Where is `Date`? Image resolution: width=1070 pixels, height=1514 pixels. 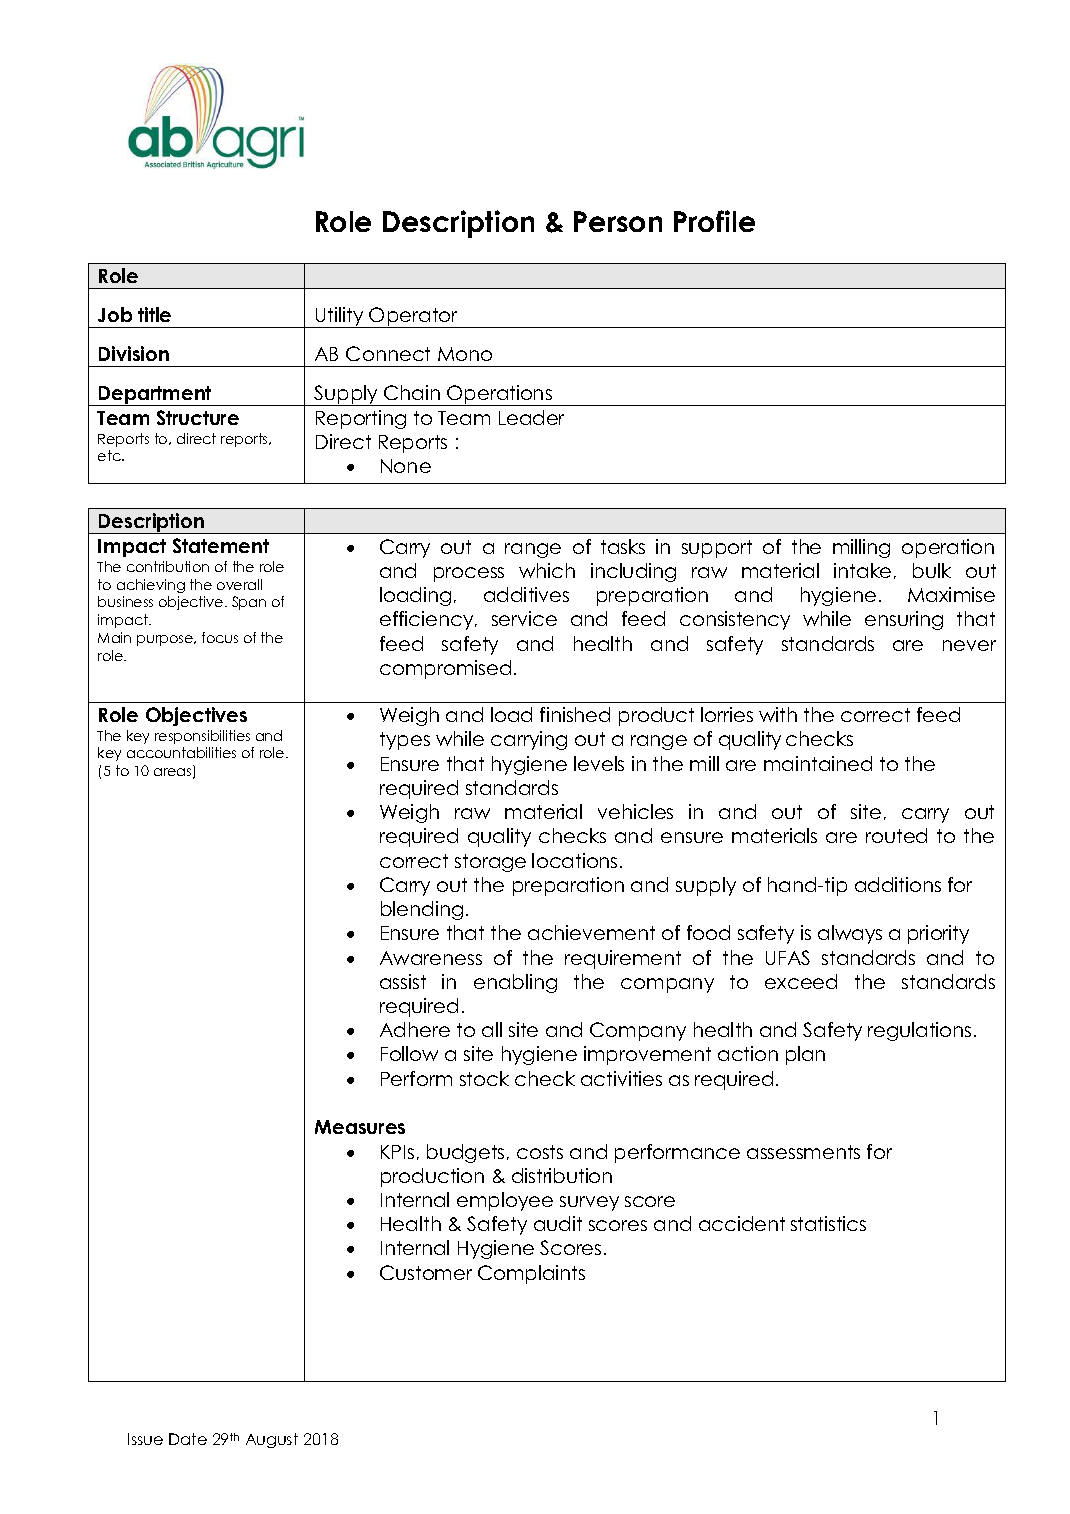
Date is located at coordinates (188, 1439).
